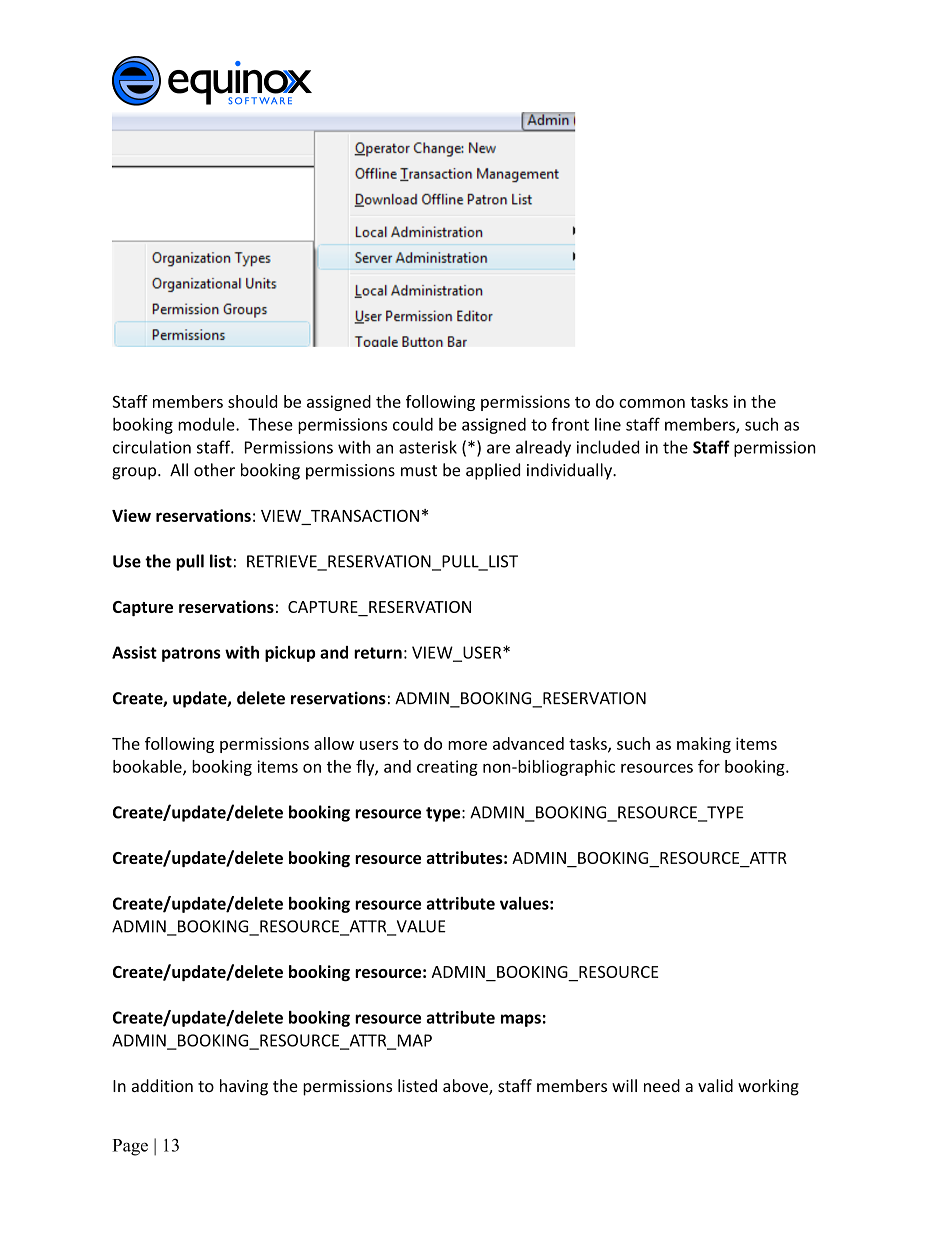 Image resolution: width=952 pixels, height=1233 pixels. What do you see at coordinates (162, 1085) in the image?
I see `addition` at bounding box center [162, 1085].
